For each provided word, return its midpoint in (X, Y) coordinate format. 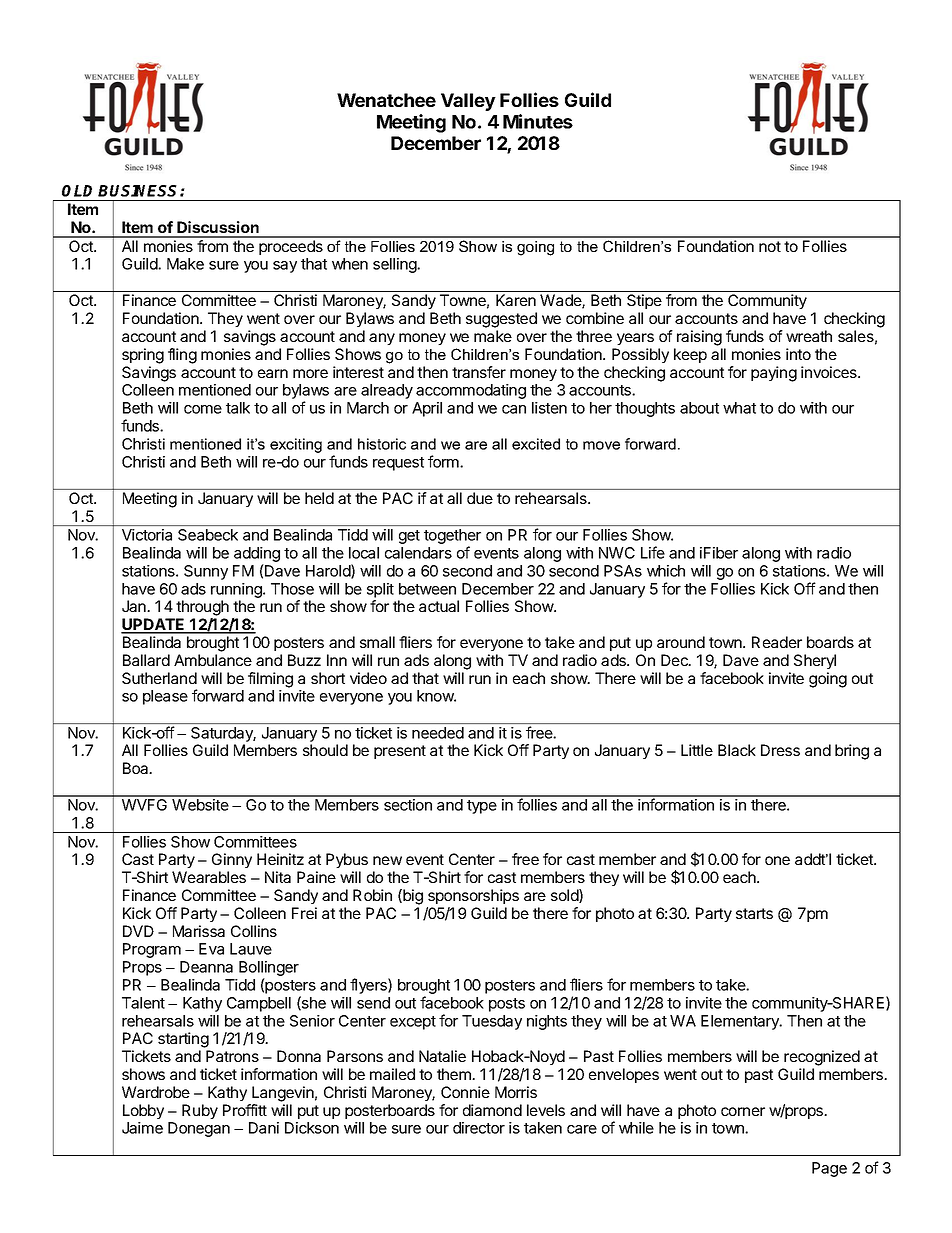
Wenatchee (386, 100)
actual (439, 606)
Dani (264, 1128)
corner (743, 1111)
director (479, 1128)
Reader (777, 642)
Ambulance (213, 660)
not (770, 246)
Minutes (538, 121)
